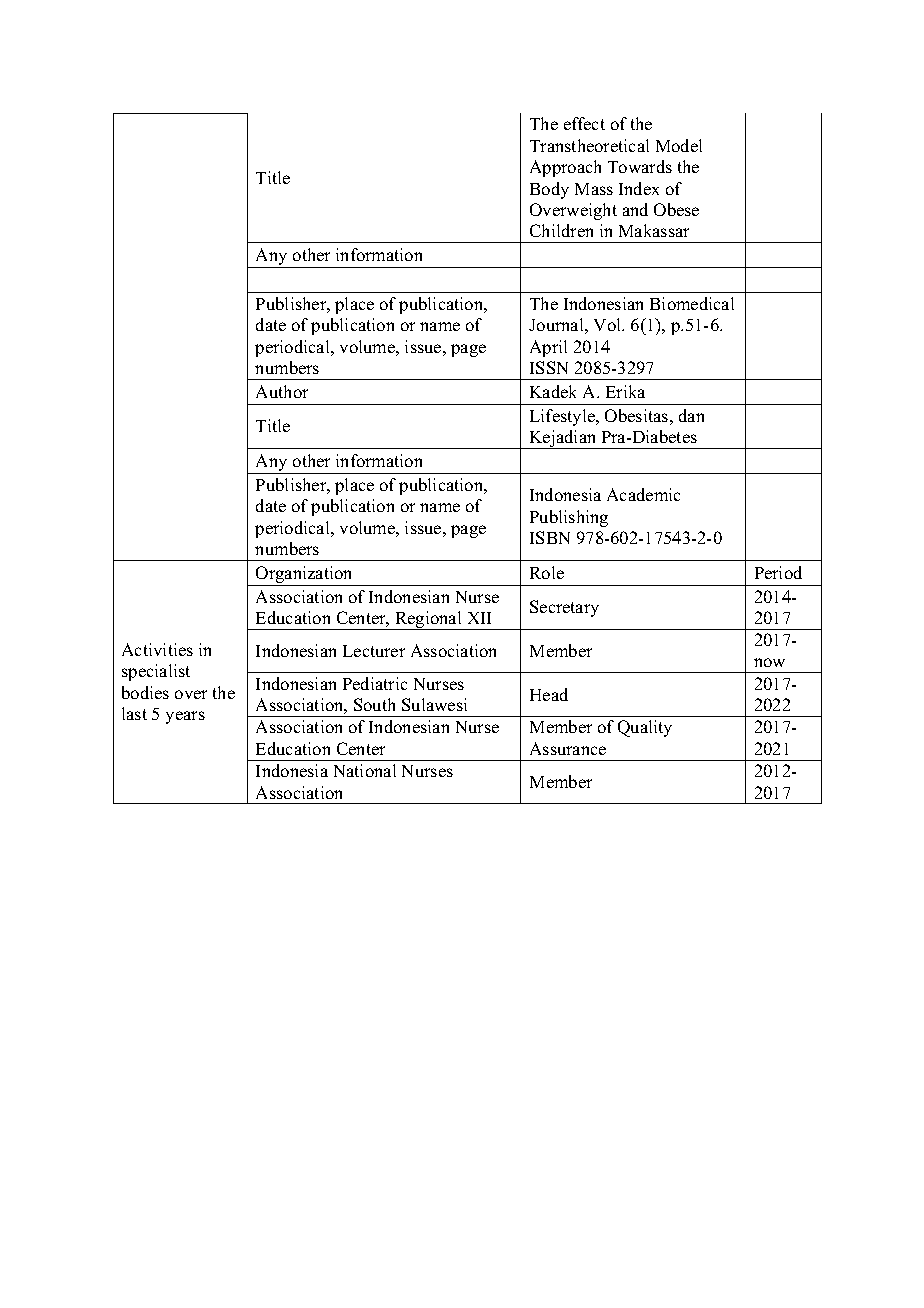 The width and height of the screenshot is (924, 1308). Describe the element at coordinates (305, 576) in the screenshot. I see `Organization` at that location.
